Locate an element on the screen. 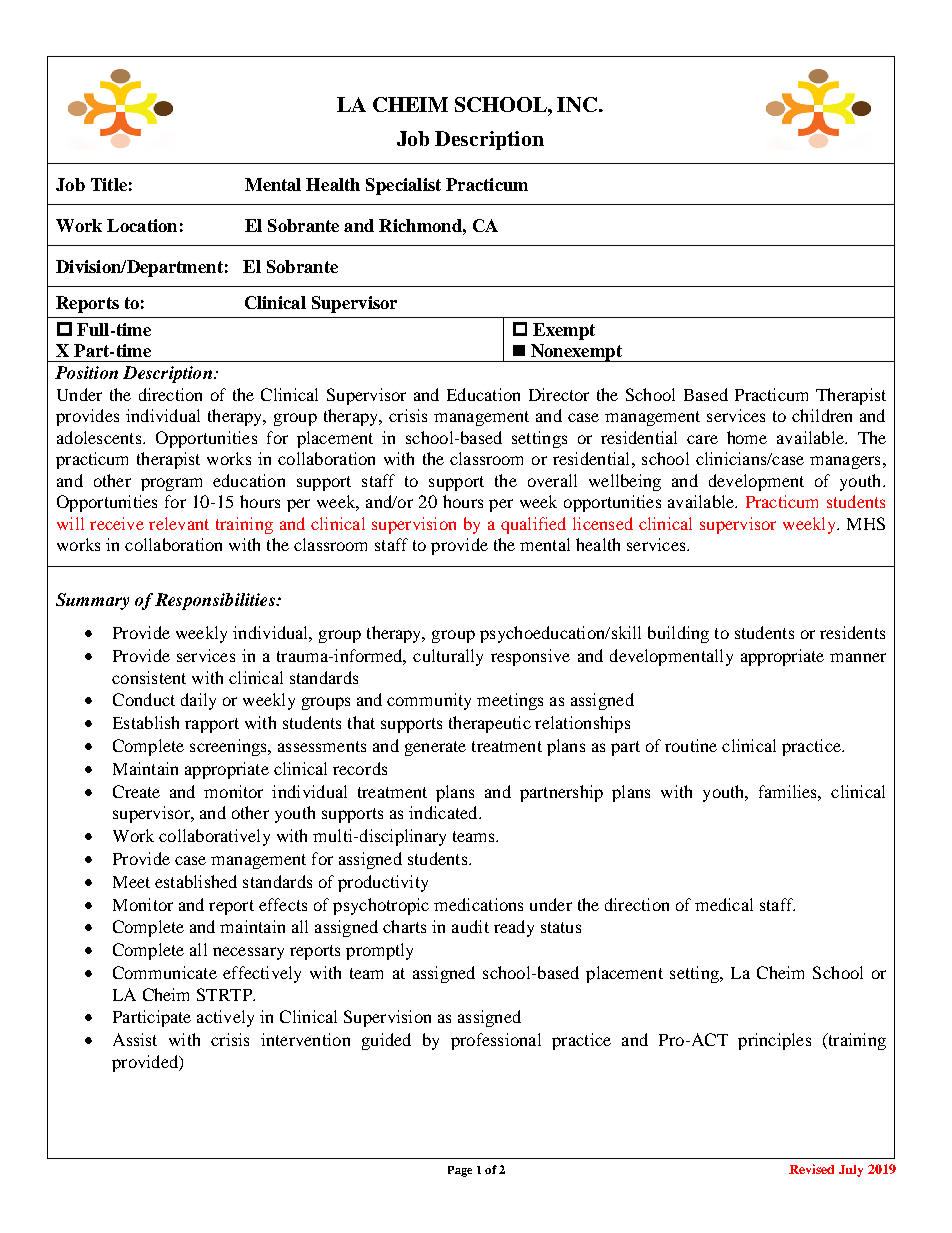 Image resolution: width=952 pixels, height=1233 pixels. children is located at coordinates (822, 415).
